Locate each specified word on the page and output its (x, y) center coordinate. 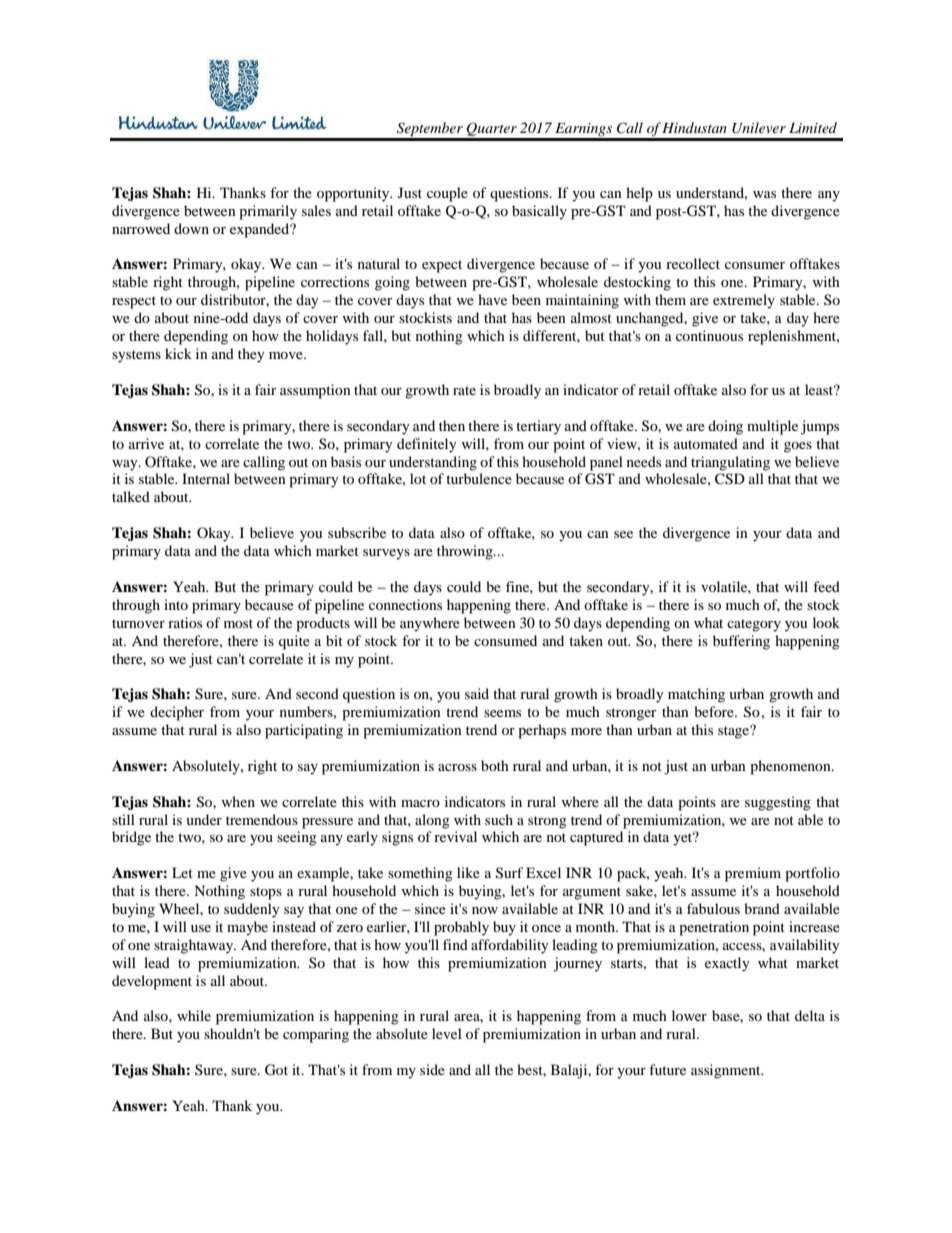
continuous (709, 335)
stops (266, 893)
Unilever (759, 128)
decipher (177, 713)
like (468, 872)
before (715, 711)
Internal (206, 478)
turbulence (479, 478)
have (492, 299)
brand (762, 908)
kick (178, 353)
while (194, 1015)
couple (447, 194)
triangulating (730, 463)
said (477, 693)
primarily (268, 212)
